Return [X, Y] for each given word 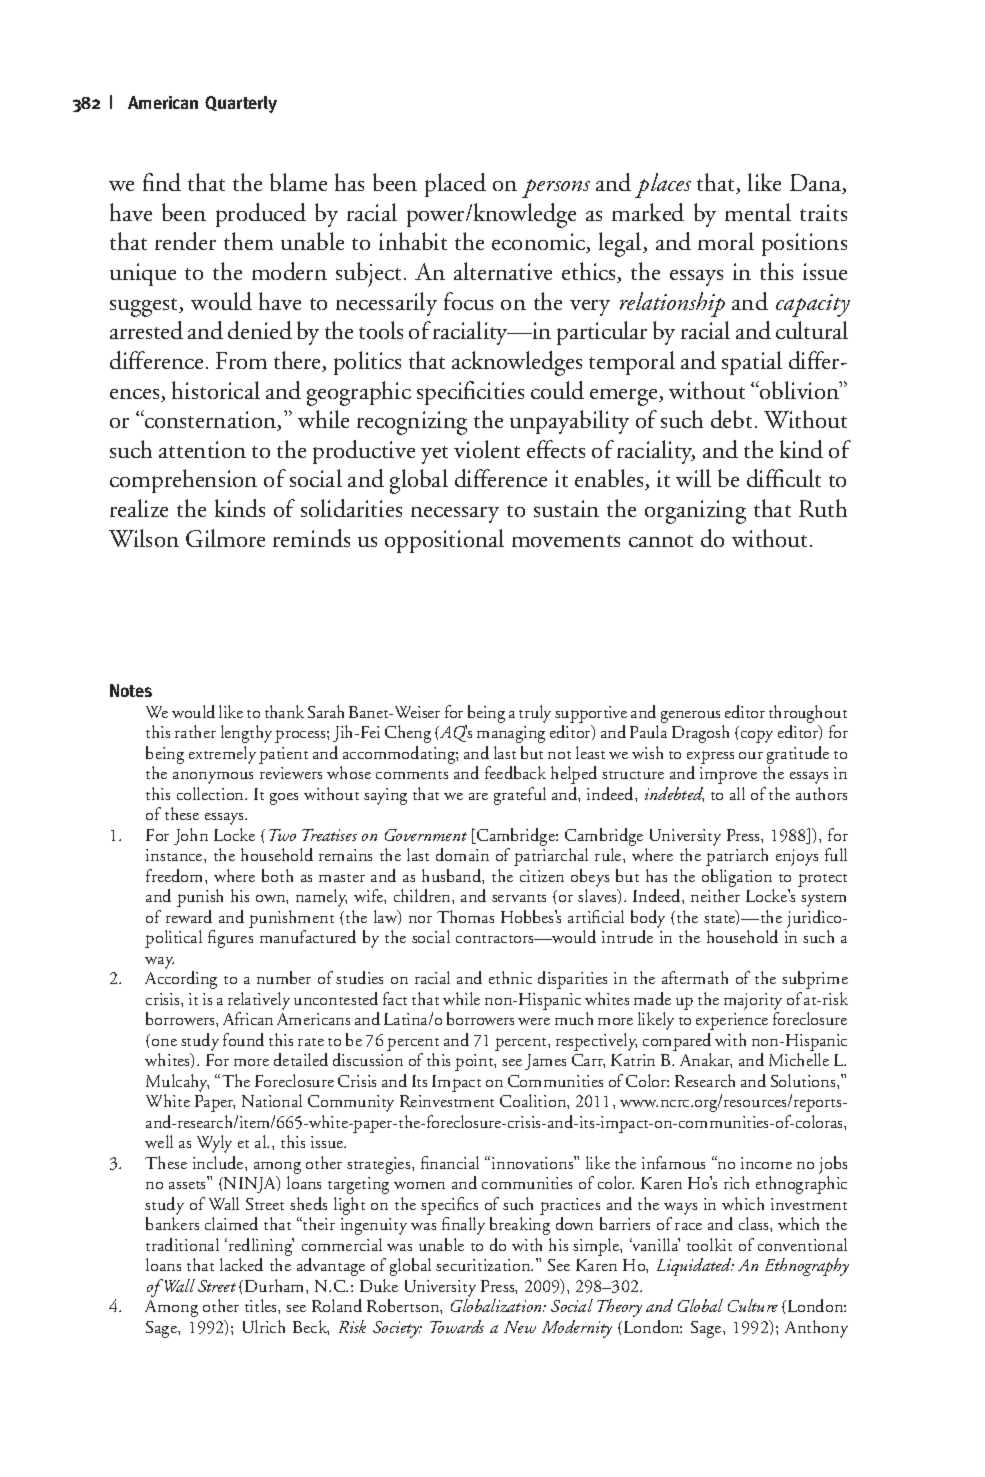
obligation [738, 879]
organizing [695, 512]
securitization [484, 1265]
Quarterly [241, 104]
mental [758, 212]
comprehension [183, 481]
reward [189, 916]
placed [455, 185]
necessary [455, 515]
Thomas [465, 916]
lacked [241, 1264]
